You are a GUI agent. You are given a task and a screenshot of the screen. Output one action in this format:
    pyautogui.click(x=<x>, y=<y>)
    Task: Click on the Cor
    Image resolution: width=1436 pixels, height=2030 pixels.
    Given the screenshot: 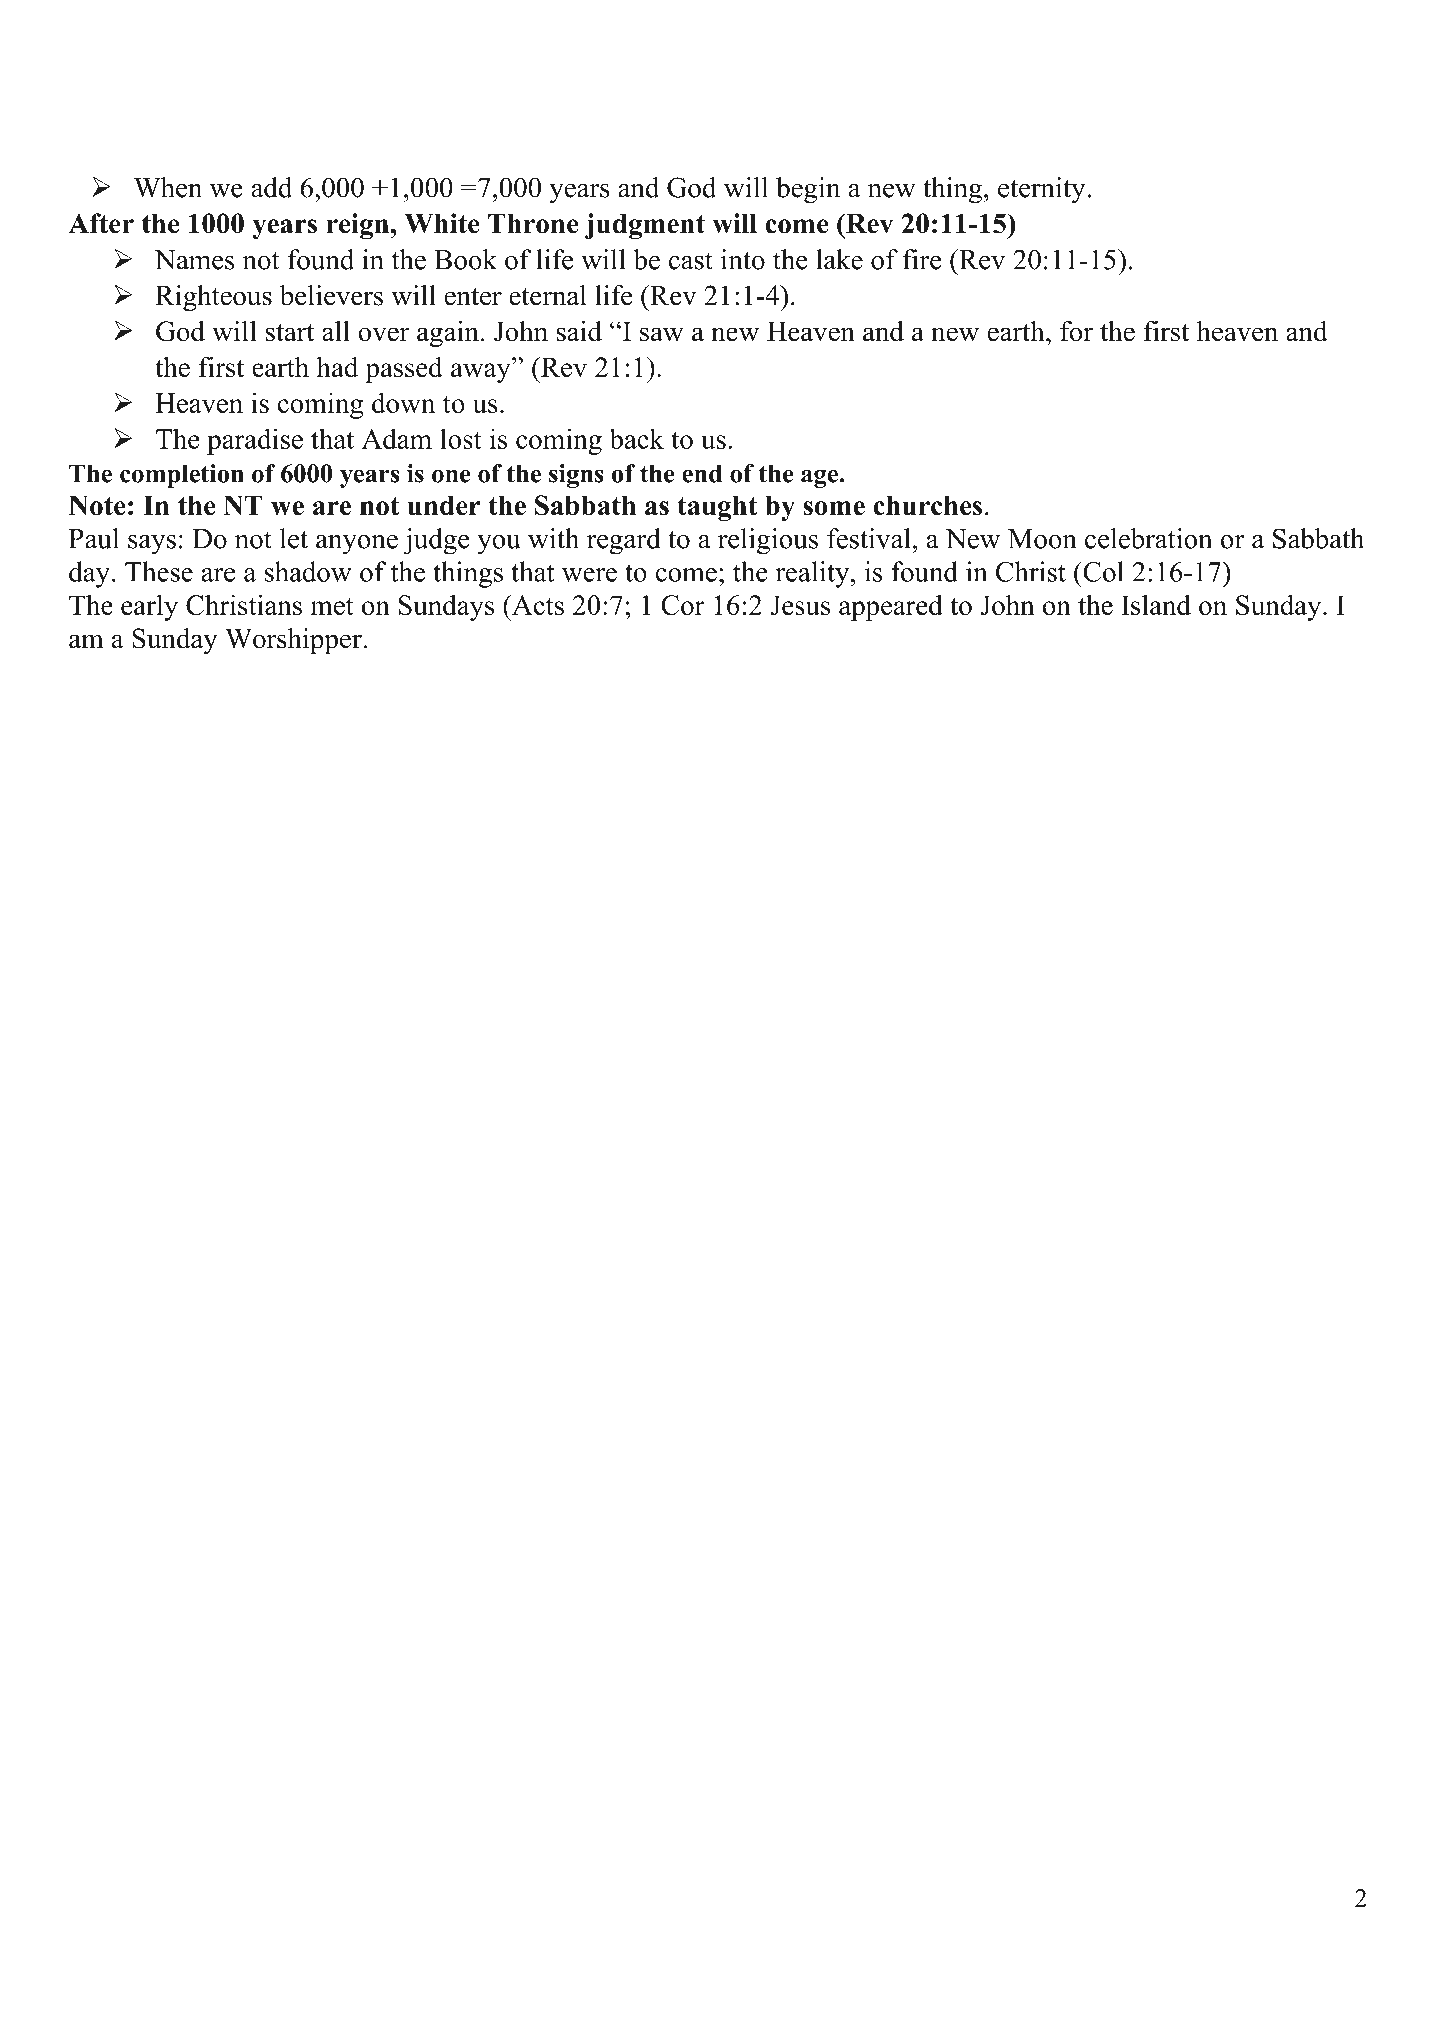 What is the action you would take?
    pyautogui.click(x=683, y=605)
